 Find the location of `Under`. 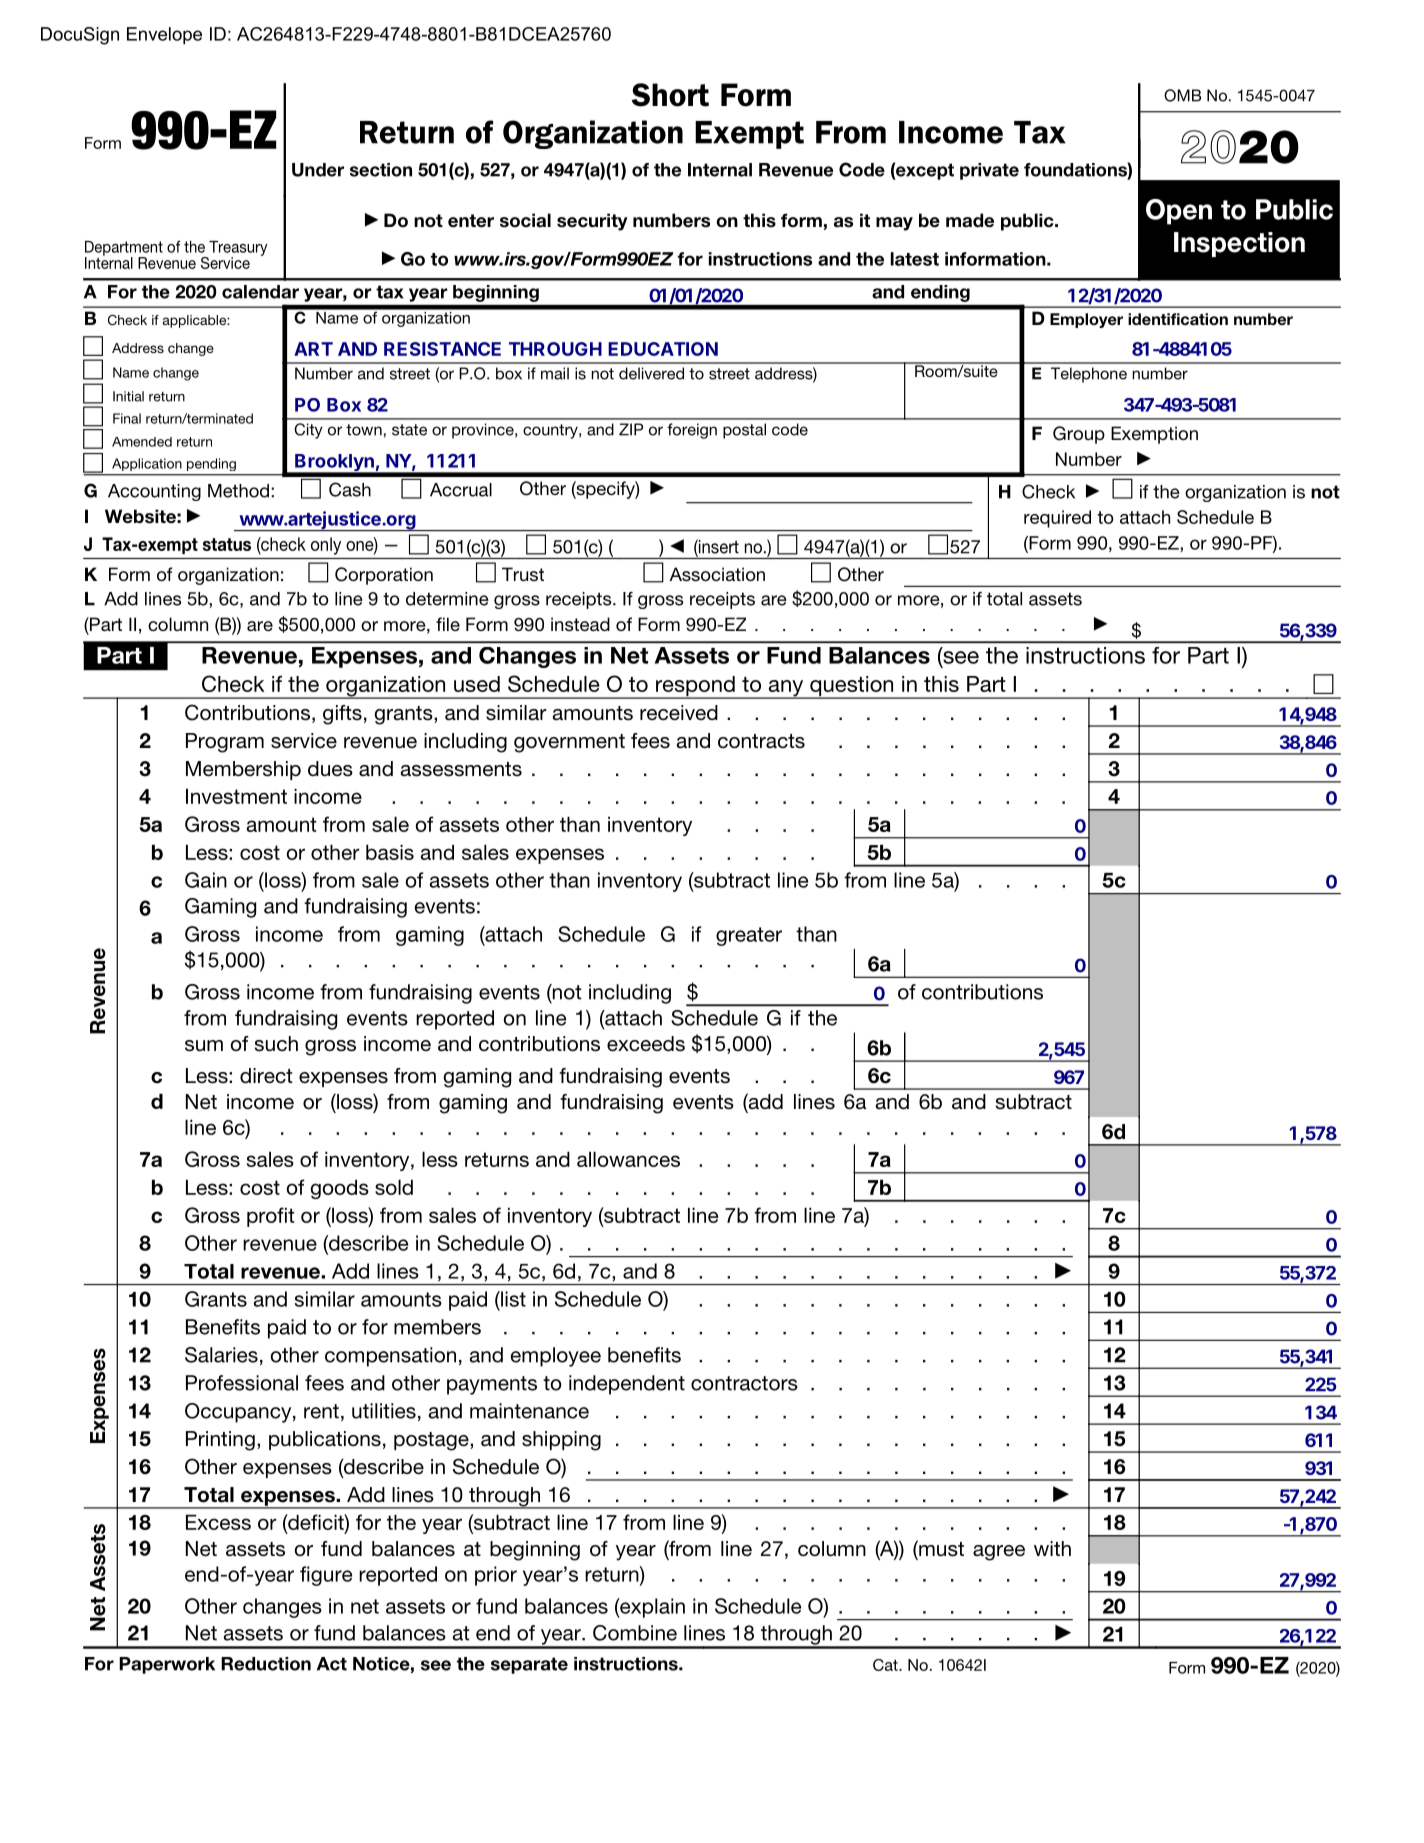

Under is located at coordinates (318, 170).
